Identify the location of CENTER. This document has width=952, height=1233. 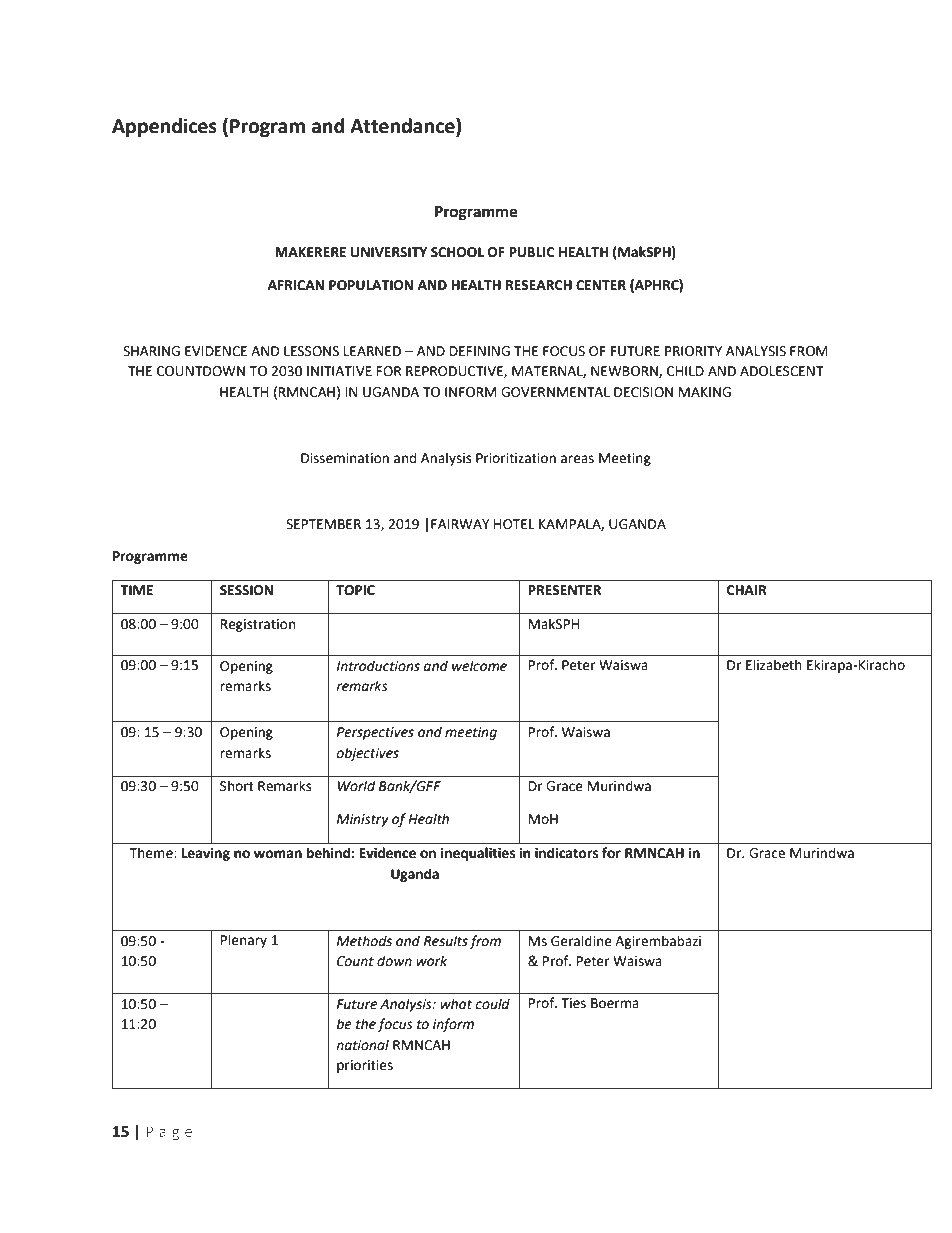
(601, 285).
